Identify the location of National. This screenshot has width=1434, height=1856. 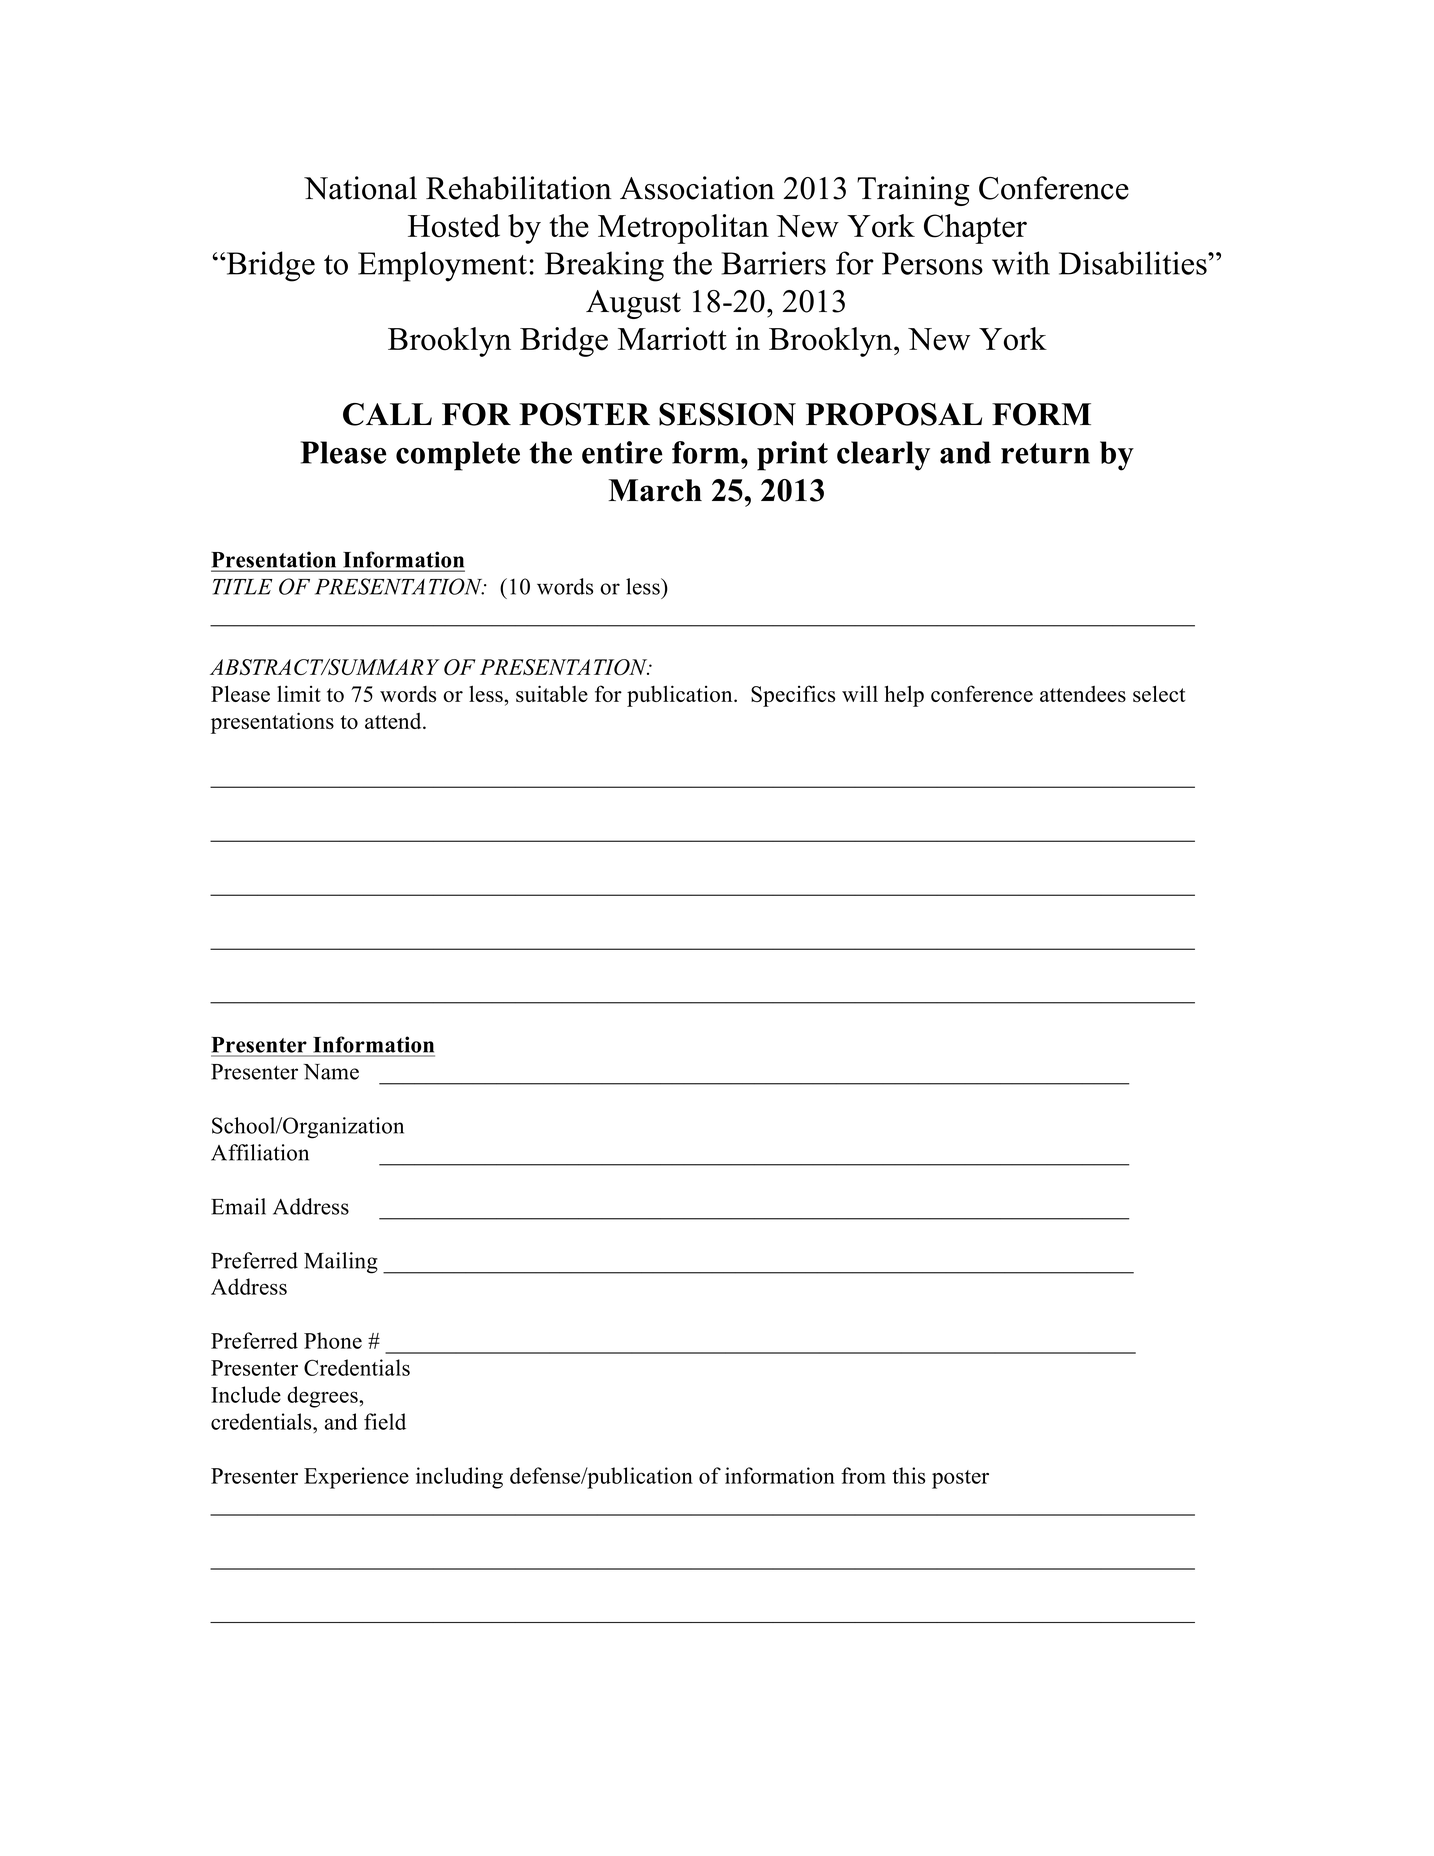
(360, 188).
